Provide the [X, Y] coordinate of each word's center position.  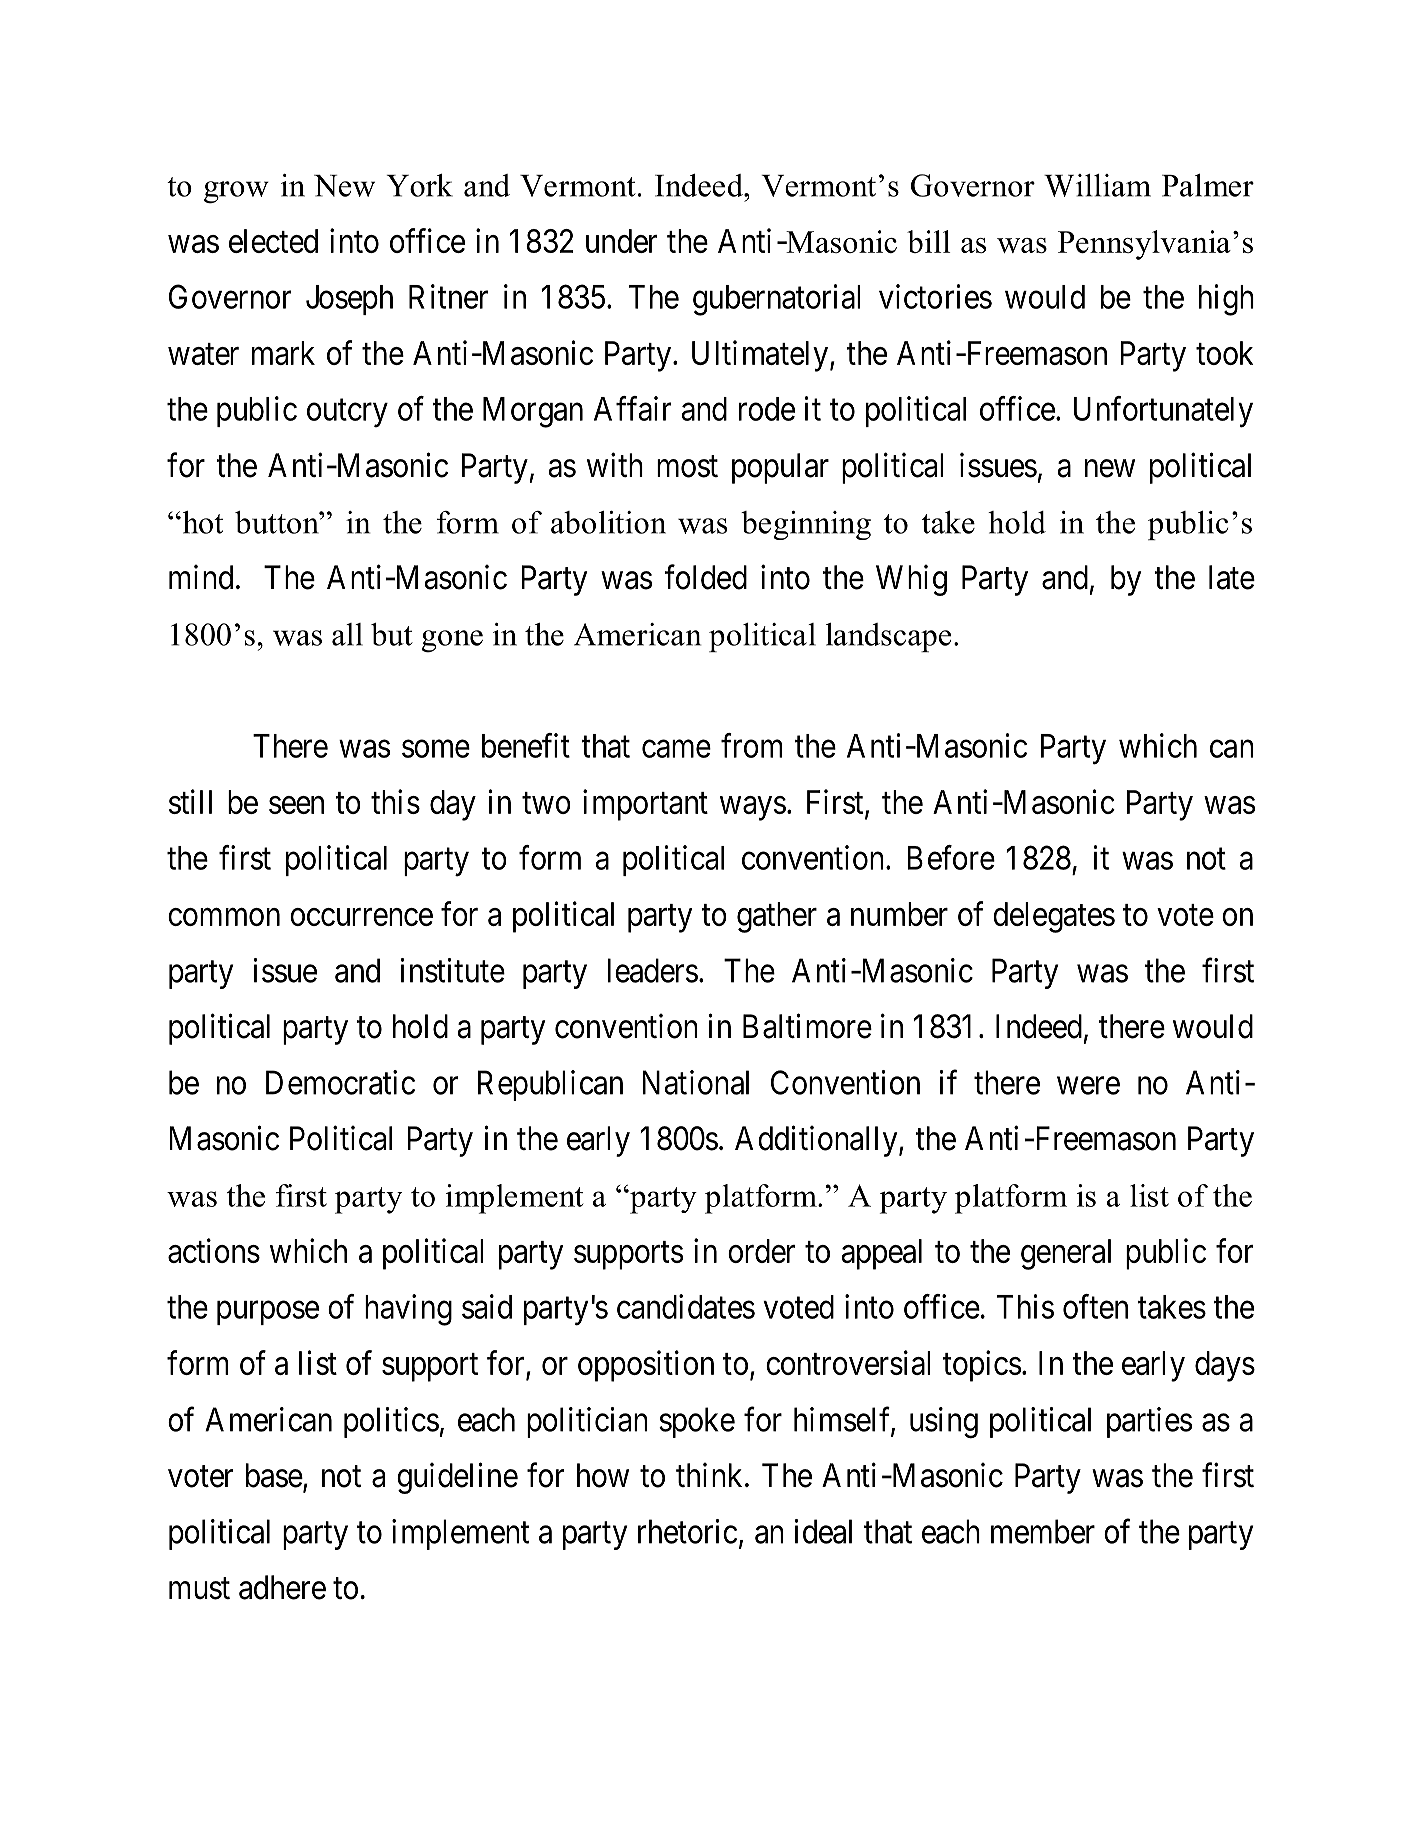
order [761, 1251]
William [1097, 185]
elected [273, 241]
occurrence [361, 917]
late [1232, 577]
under [621, 241]
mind [201, 577]
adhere [282, 1587]
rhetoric [687, 1531]
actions [214, 1250]
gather [777, 917]
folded [705, 577]
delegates [1054, 917]
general [1066, 1254]
